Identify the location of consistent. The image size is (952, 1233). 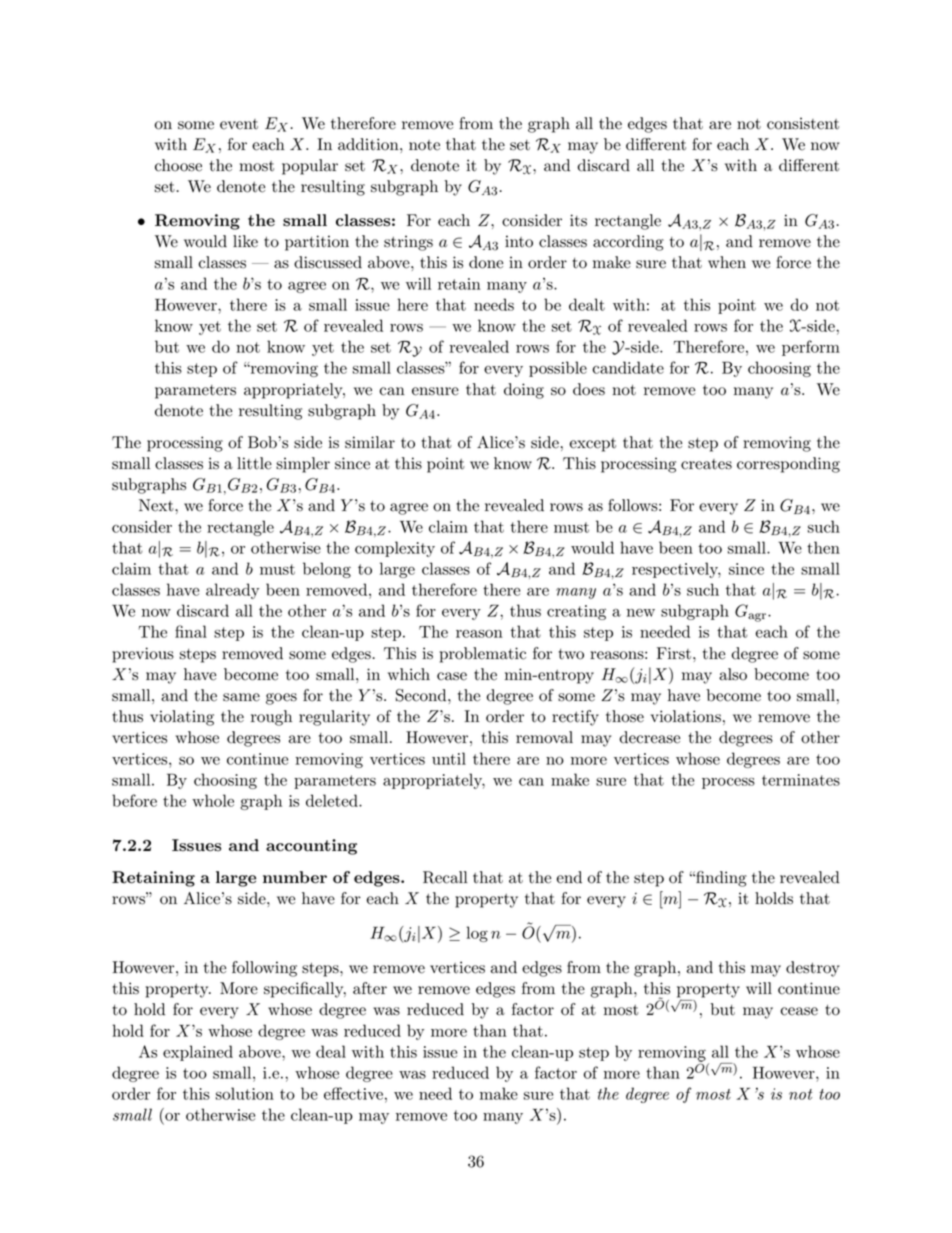
(803, 123).
